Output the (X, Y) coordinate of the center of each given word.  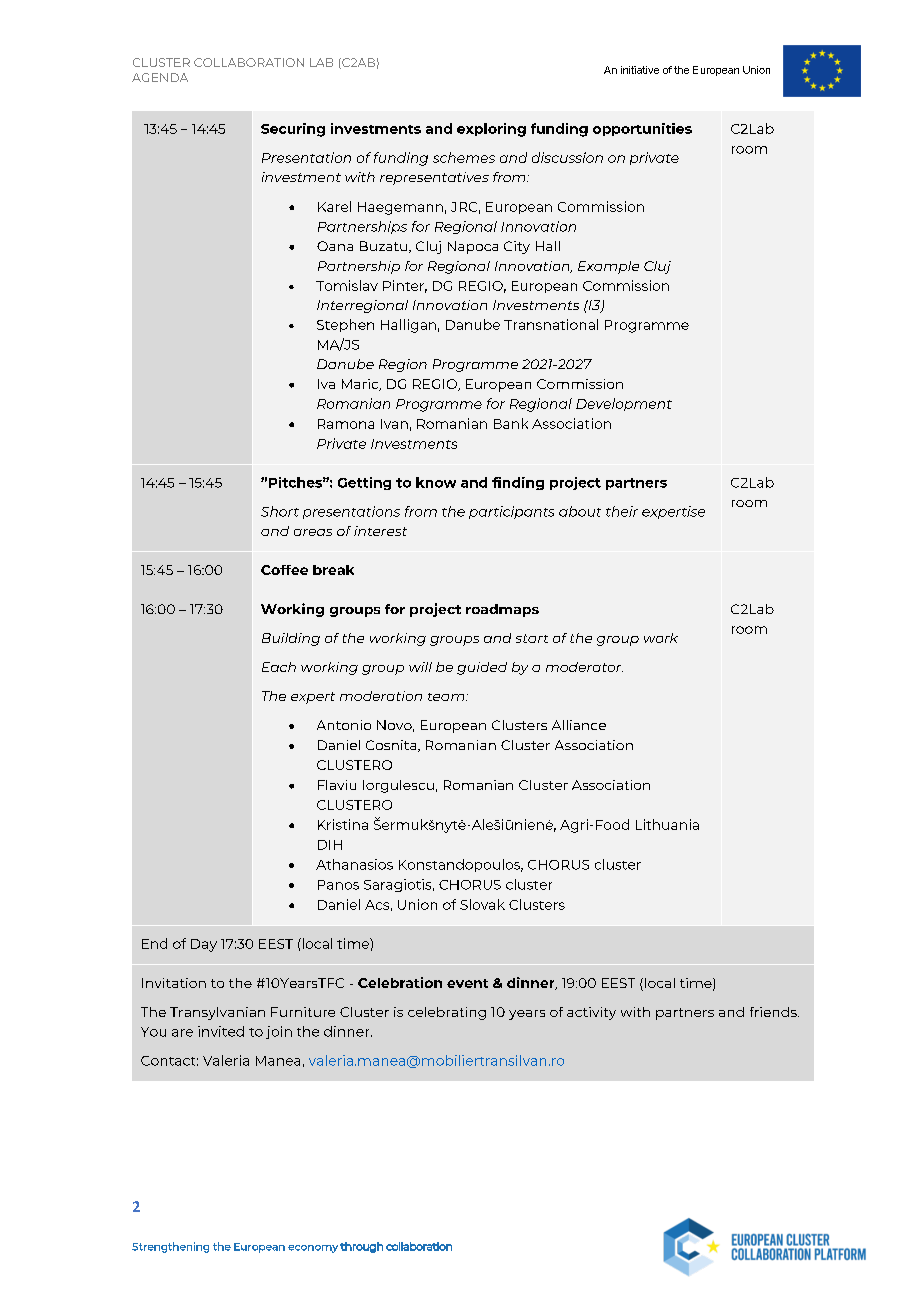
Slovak (482, 904)
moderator (584, 667)
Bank (511, 423)
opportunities (642, 129)
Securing (293, 130)
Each (279, 667)
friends (774, 1012)
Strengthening (170, 1247)
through (361, 1247)
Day (204, 945)
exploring (491, 130)
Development (624, 404)
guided (482, 668)
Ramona (346, 424)
